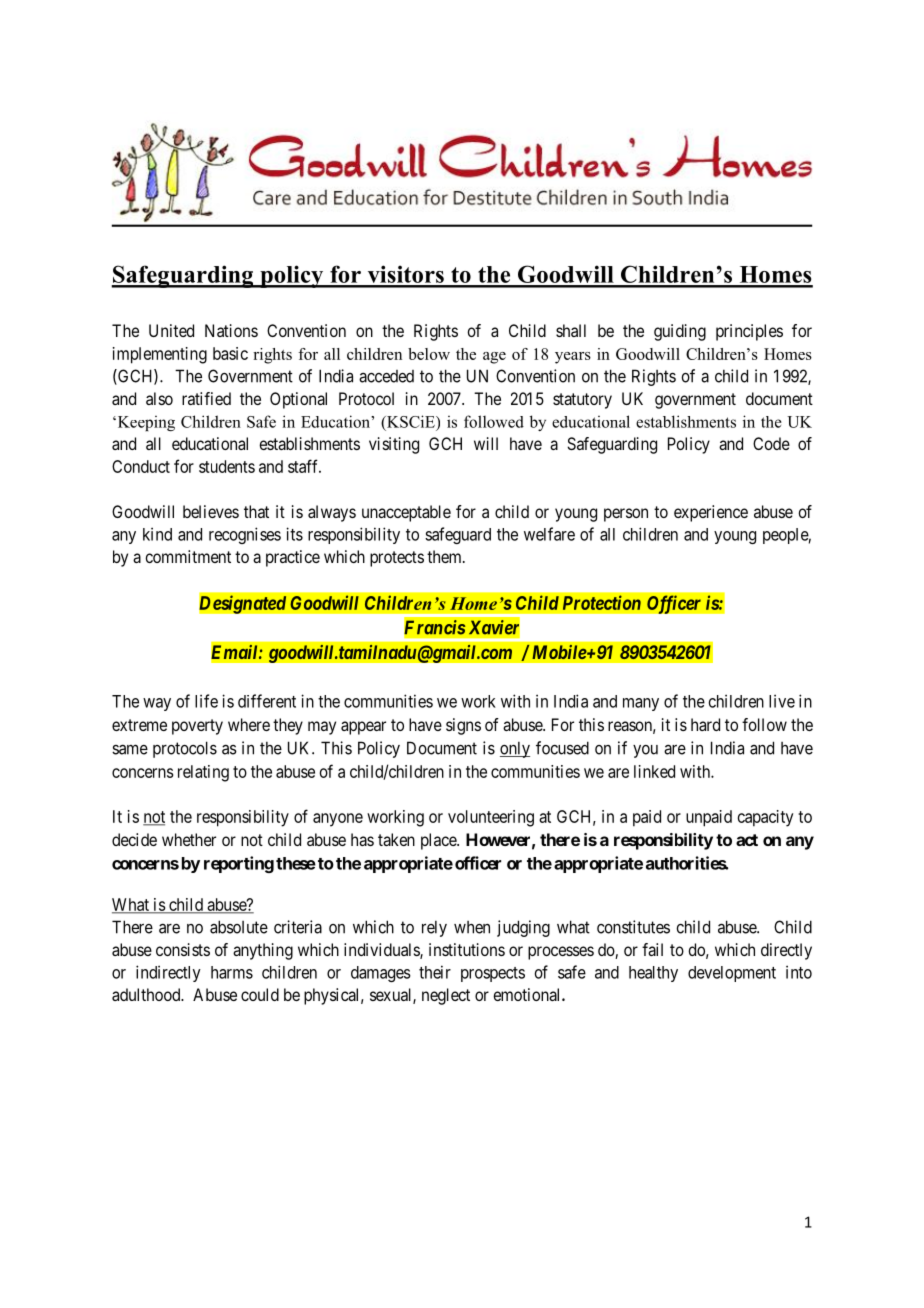 This screenshot has height=1308, width=924. I want to click on below, so click(429, 354).
